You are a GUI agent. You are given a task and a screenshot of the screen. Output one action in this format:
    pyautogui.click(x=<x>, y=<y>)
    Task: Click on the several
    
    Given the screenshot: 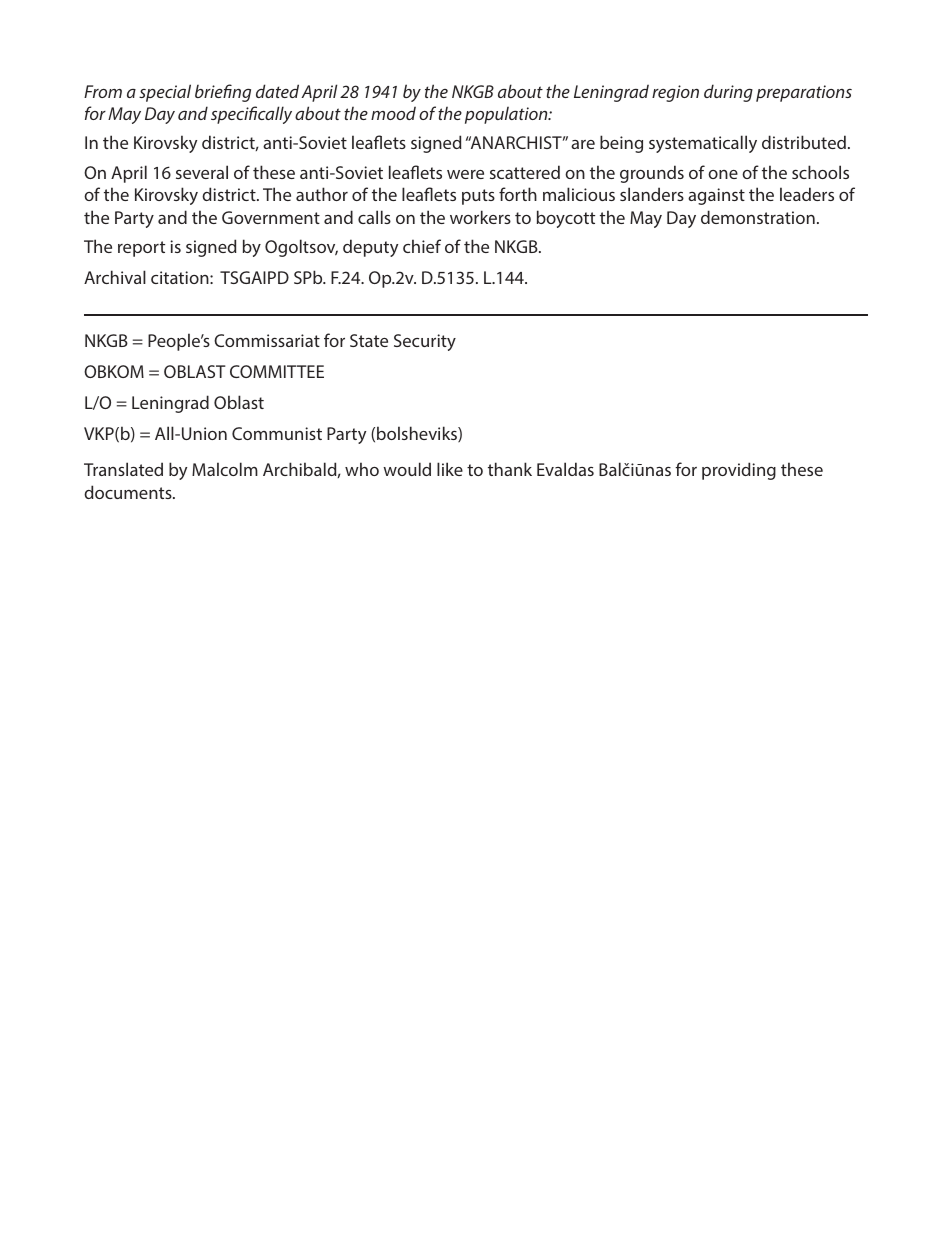 What is the action you would take?
    pyautogui.click(x=202, y=172)
